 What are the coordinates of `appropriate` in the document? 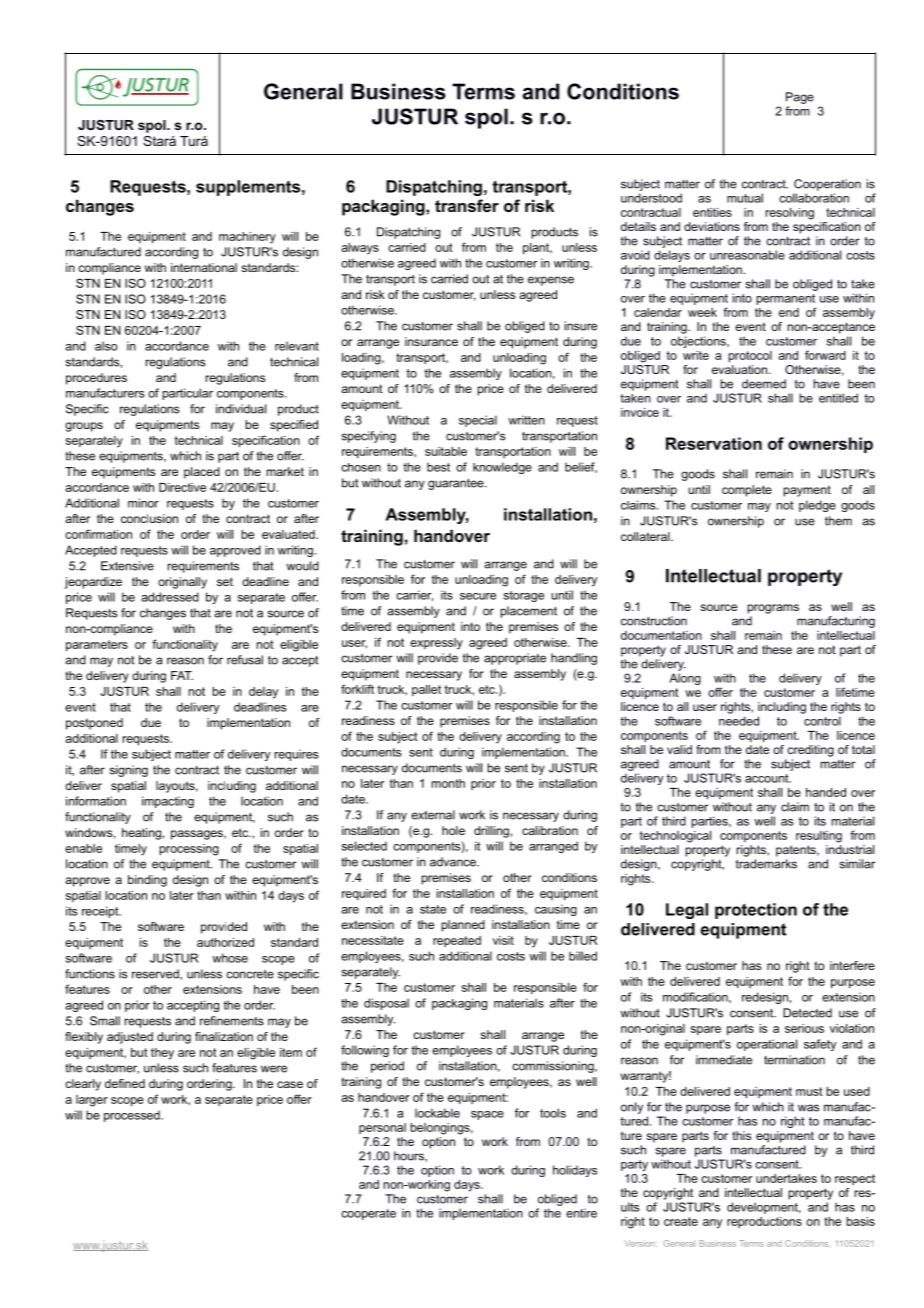 It's located at (515, 659).
